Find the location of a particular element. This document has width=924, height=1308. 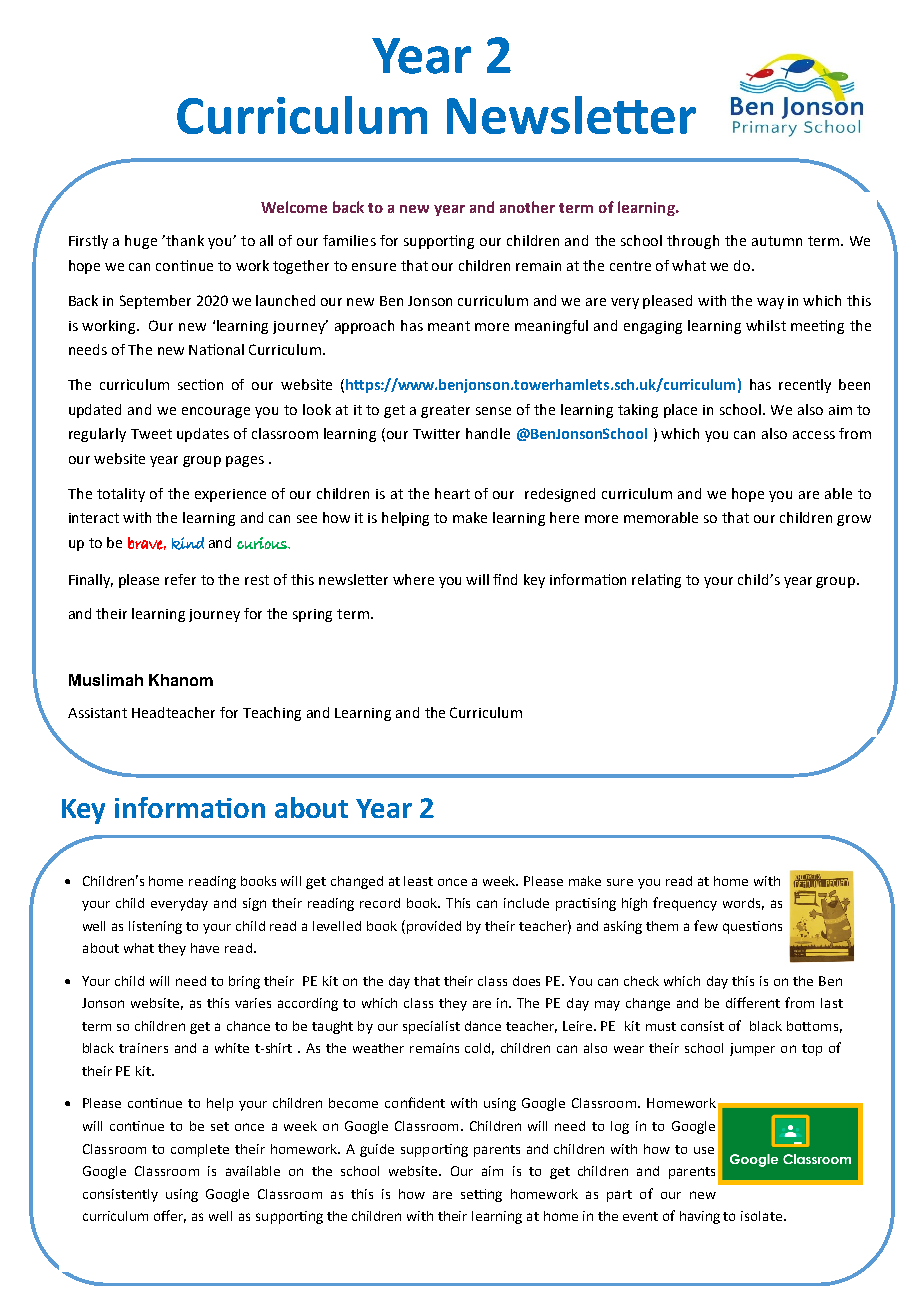

isolate is located at coordinates (761, 1216).
